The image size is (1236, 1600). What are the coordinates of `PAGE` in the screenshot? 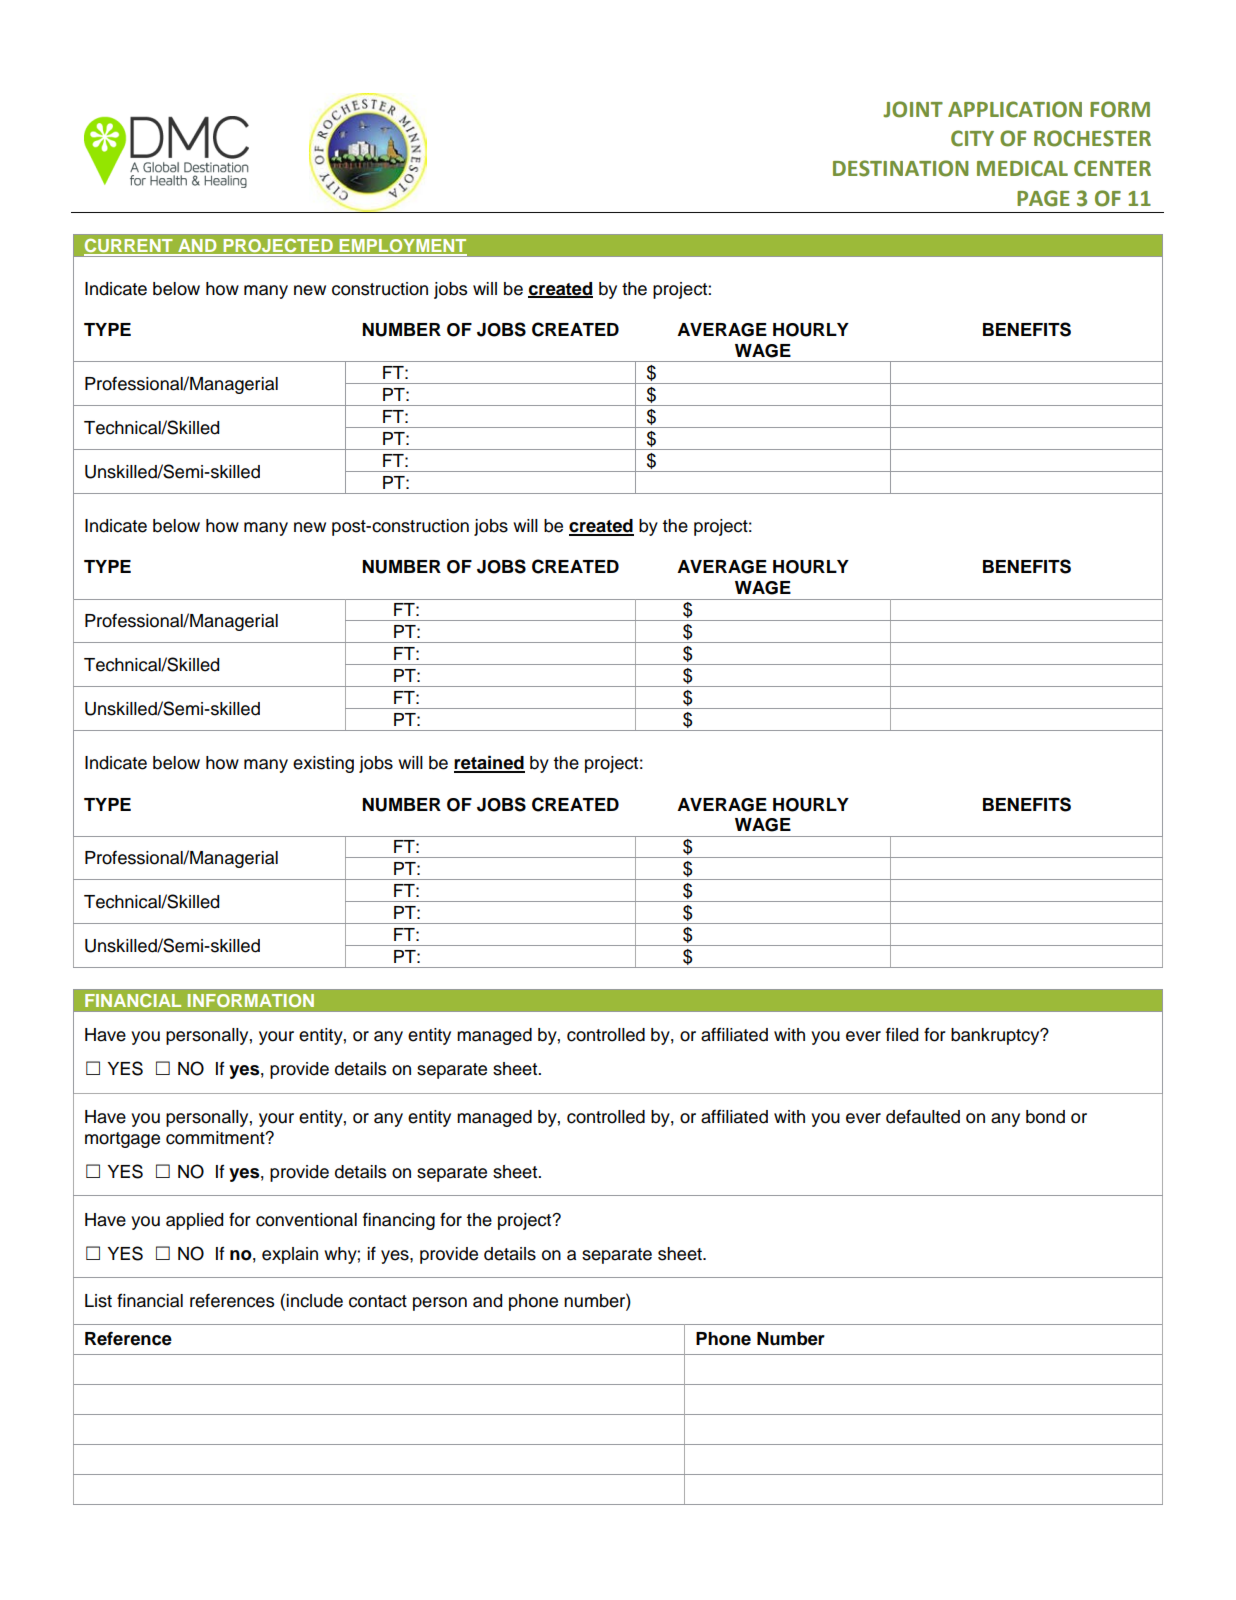 It's located at (1043, 198).
